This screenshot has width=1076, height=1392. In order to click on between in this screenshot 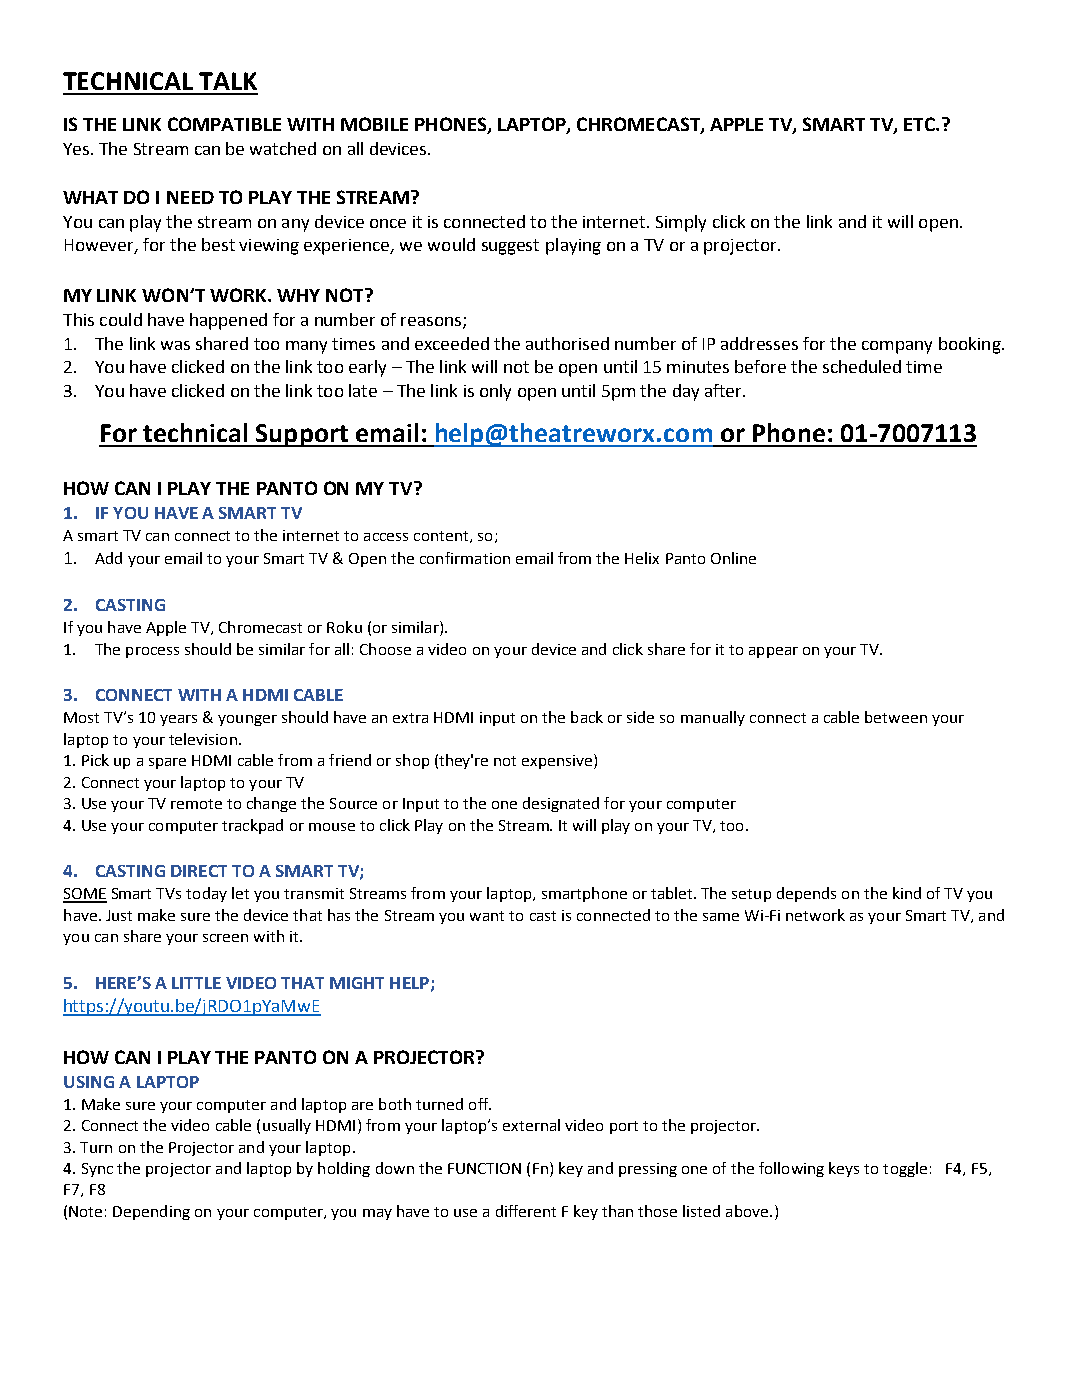, I will do `click(896, 717)`.
